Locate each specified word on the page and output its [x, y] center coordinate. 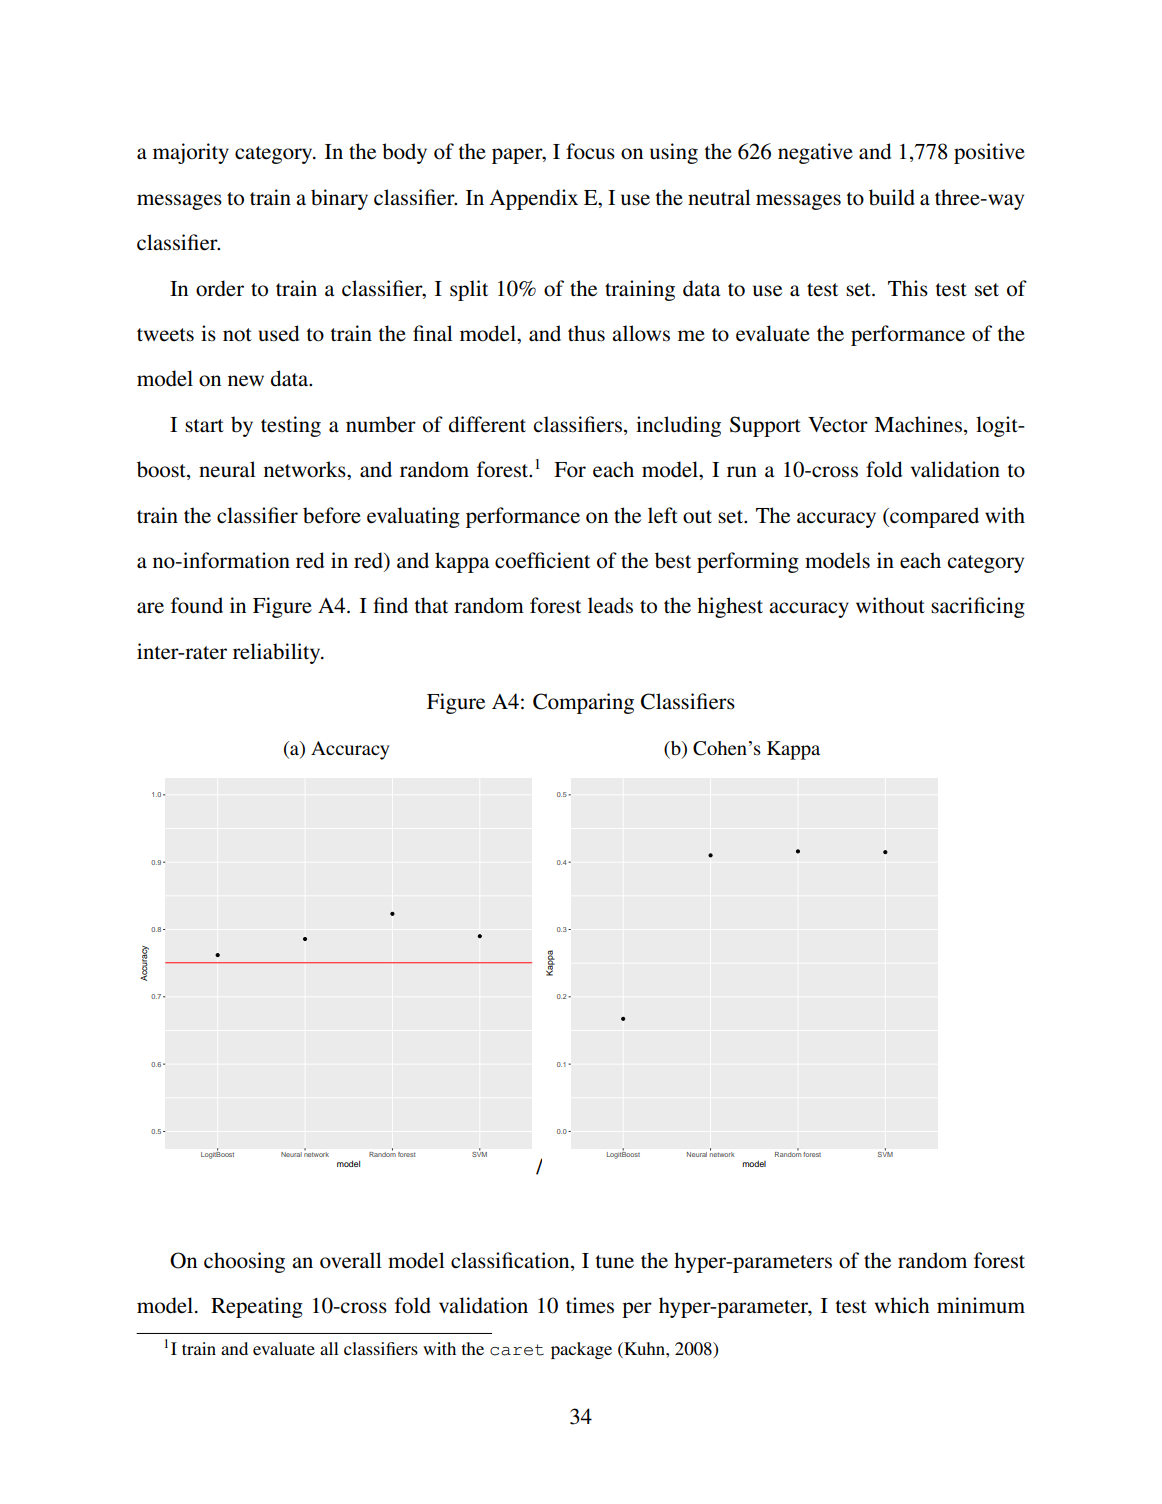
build [892, 197]
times [590, 1305]
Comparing [583, 703]
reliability [278, 653]
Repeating [257, 1307]
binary [339, 199]
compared [933, 517]
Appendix [534, 199]
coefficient [542, 560]
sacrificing [978, 607]
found [197, 605]
